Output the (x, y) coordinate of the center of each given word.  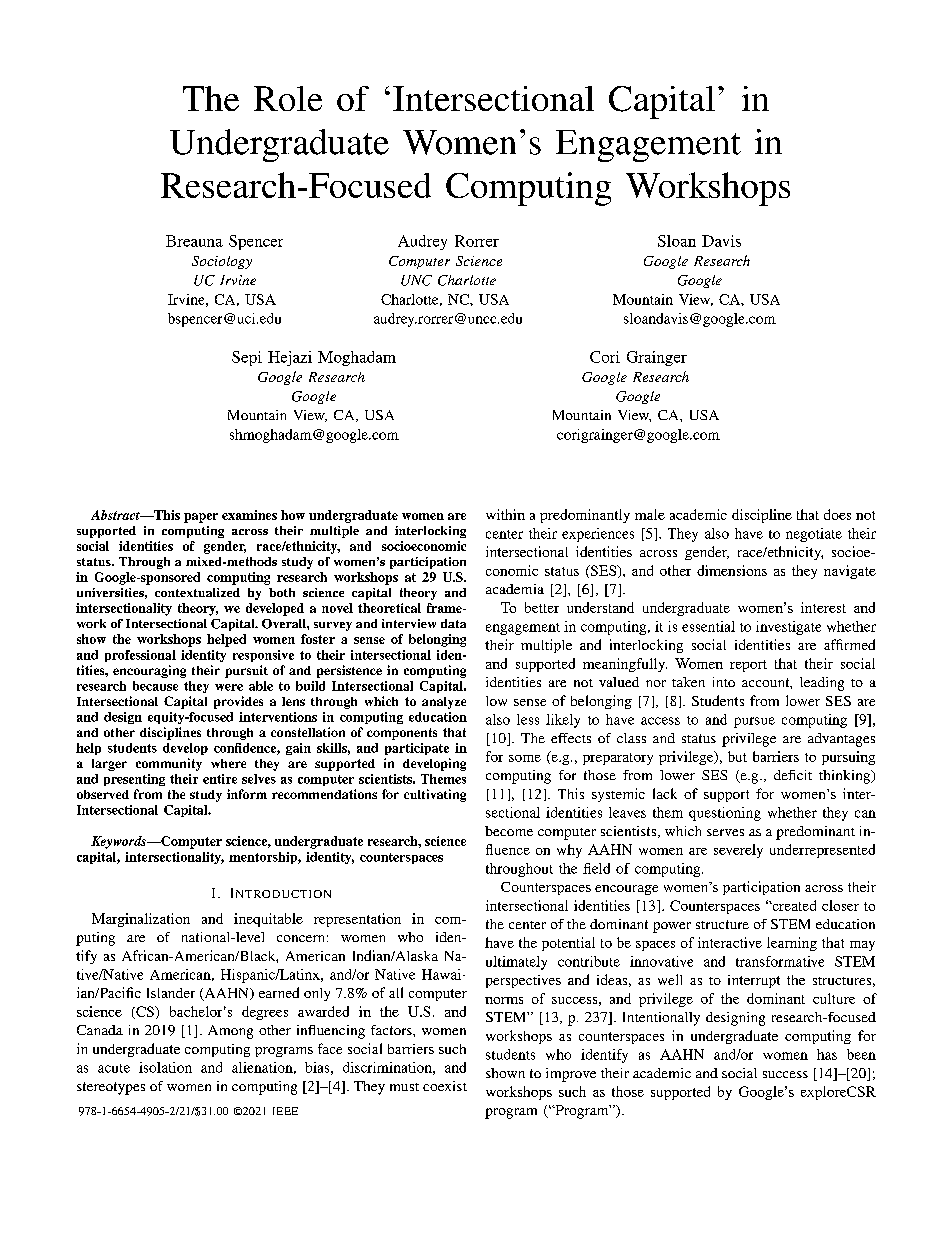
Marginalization (141, 920)
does (837, 514)
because (155, 686)
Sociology (222, 262)
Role (288, 98)
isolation (165, 1067)
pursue (754, 722)
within (505, 514)
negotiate (814, 535)
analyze (444, 703)
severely (738, 851)
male (650, 514)
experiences (598, 535)
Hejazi (290, 358)
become (509, 831)
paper (201, 518)
